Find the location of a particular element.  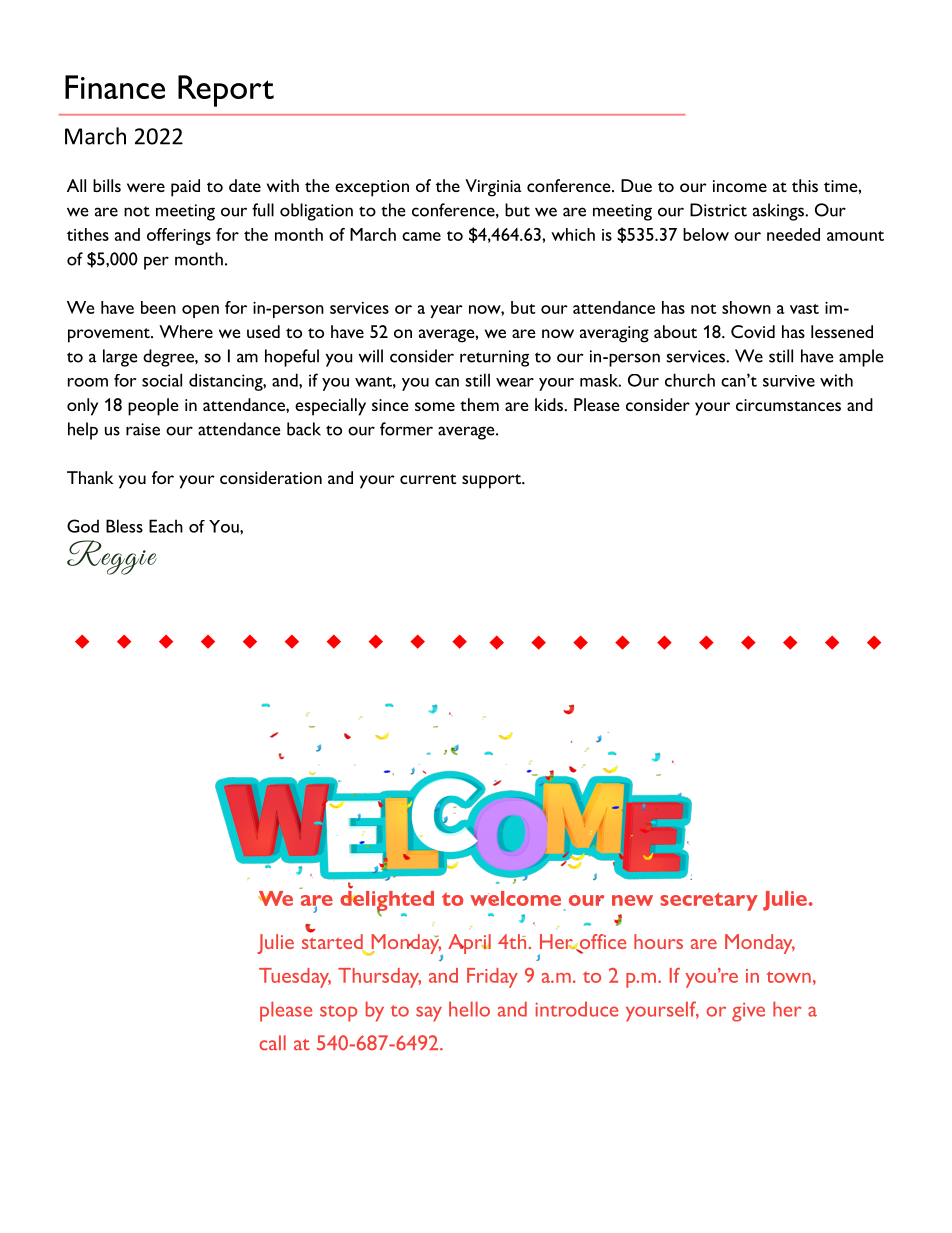

call is located at coordinates (272, 1043).
